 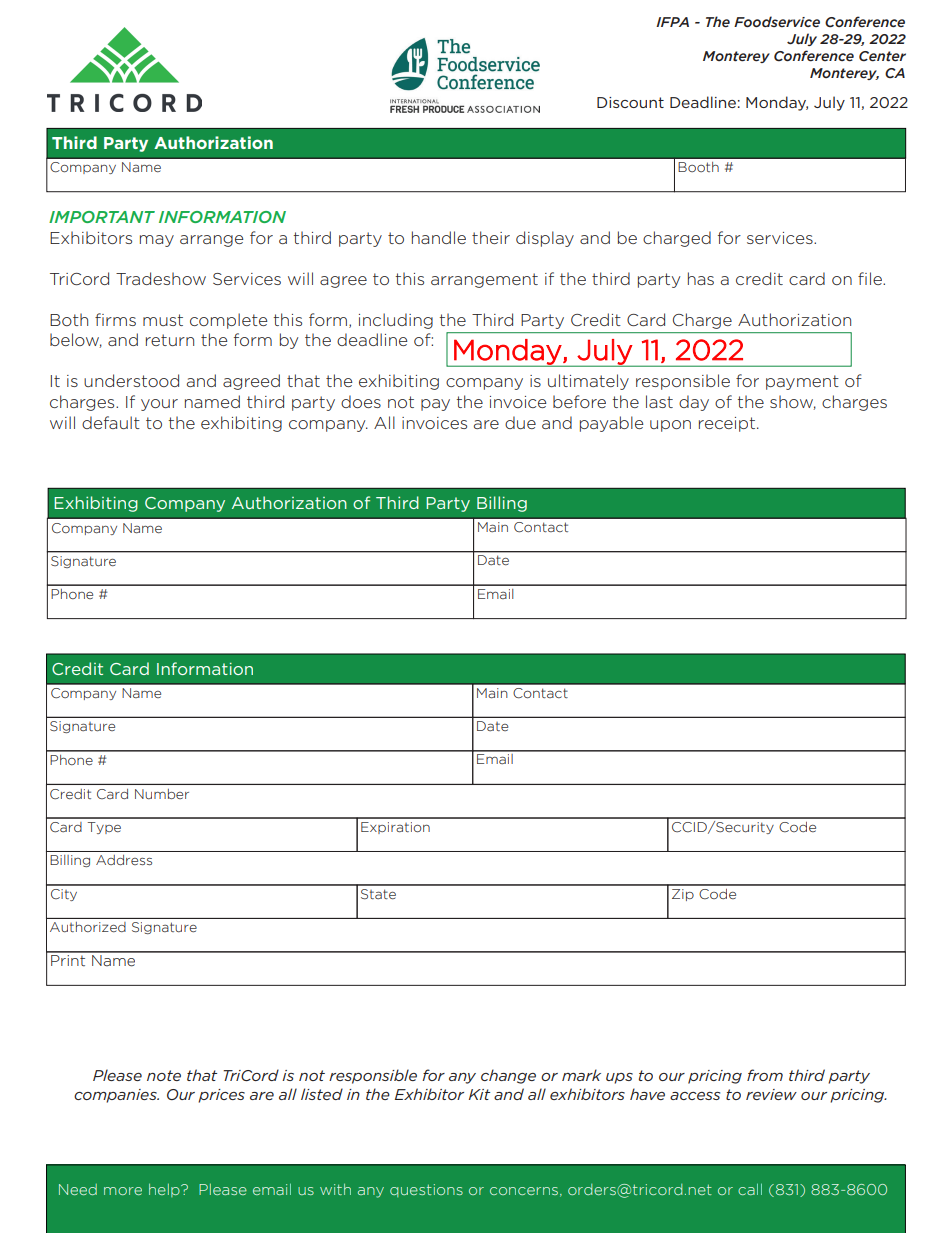 I want to click on from, so click(x=765, y=1075).
